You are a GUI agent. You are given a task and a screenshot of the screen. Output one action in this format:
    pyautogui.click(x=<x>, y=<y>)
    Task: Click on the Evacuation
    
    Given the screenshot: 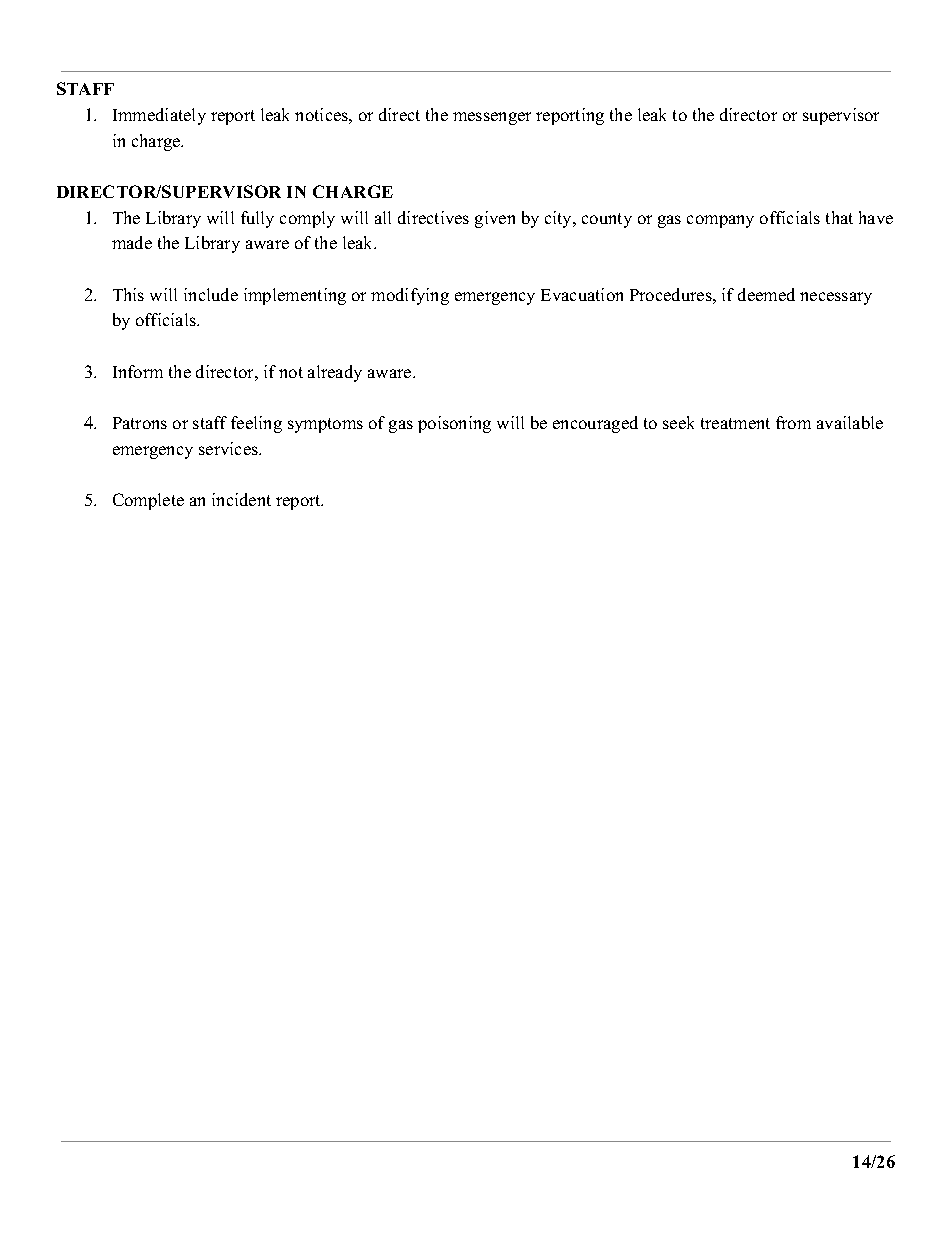 What is the action you would take?
    pyautogui.click(x=582, y=294)
